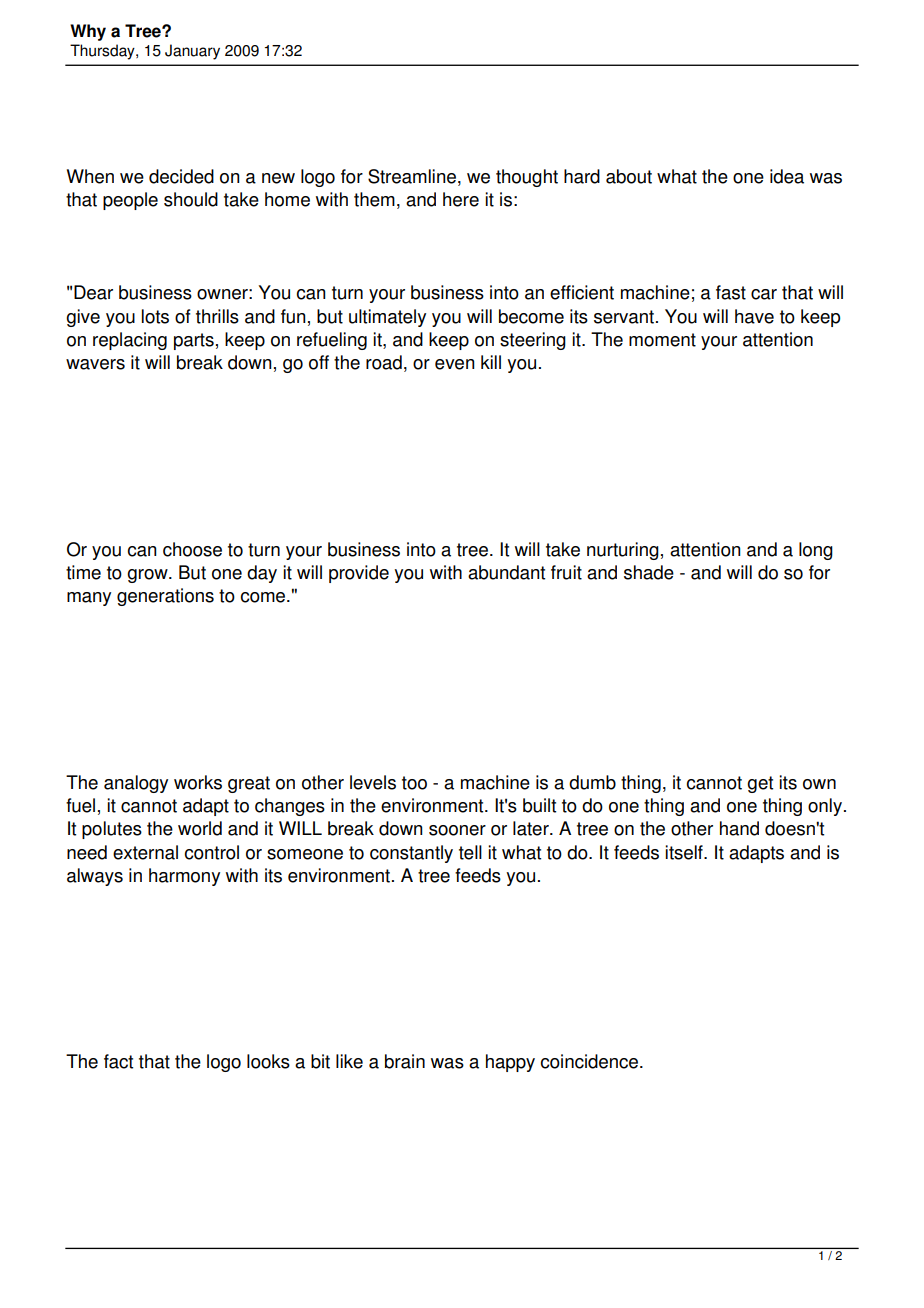 This image has width=924, height=1308. What do you see at coordinates (760, 784) in the image?
I see `get` at bounding box center [760, 784].
